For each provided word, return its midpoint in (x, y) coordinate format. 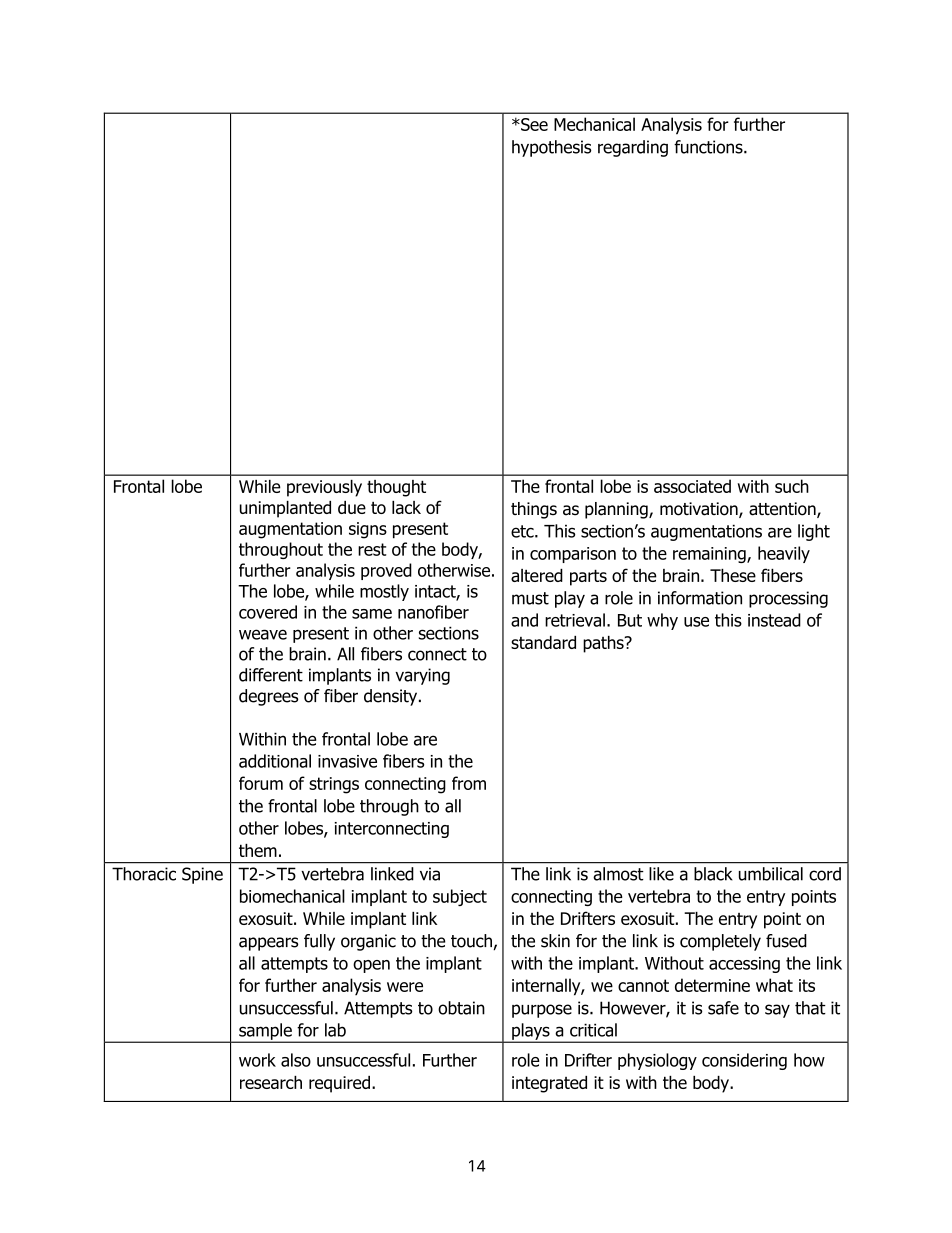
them (258, 850)
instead (774, 620)
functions (709, 147)
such (792, 486)
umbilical (771, 874)
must (530, 598)
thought (396, 488)
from (469, 783)
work (257, 1060)
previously (324, 488)
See (533, 124)
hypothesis (551, 148)
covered (268, 612)
